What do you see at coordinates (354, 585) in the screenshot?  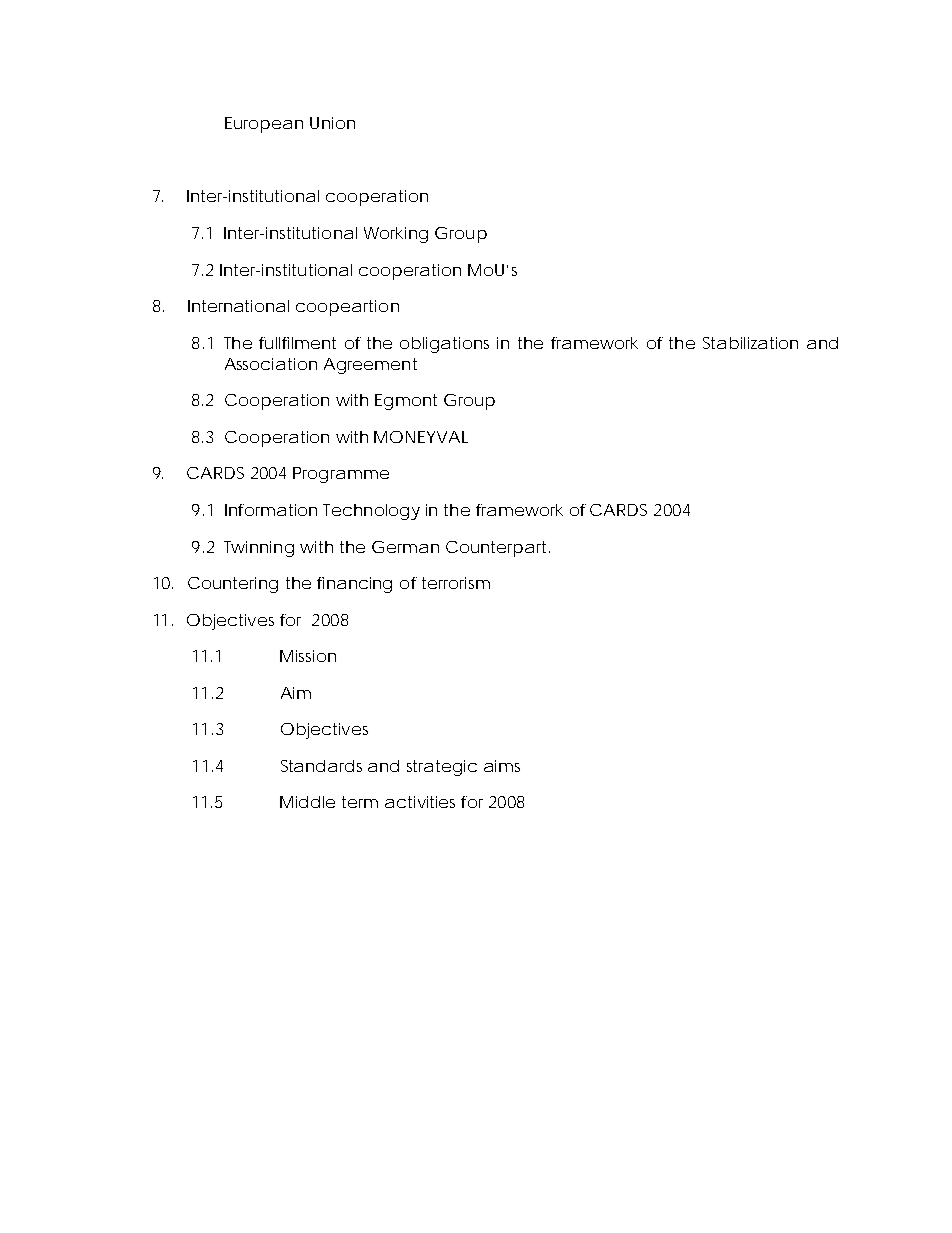 I see `financing` at bounding box center [354, 585].
